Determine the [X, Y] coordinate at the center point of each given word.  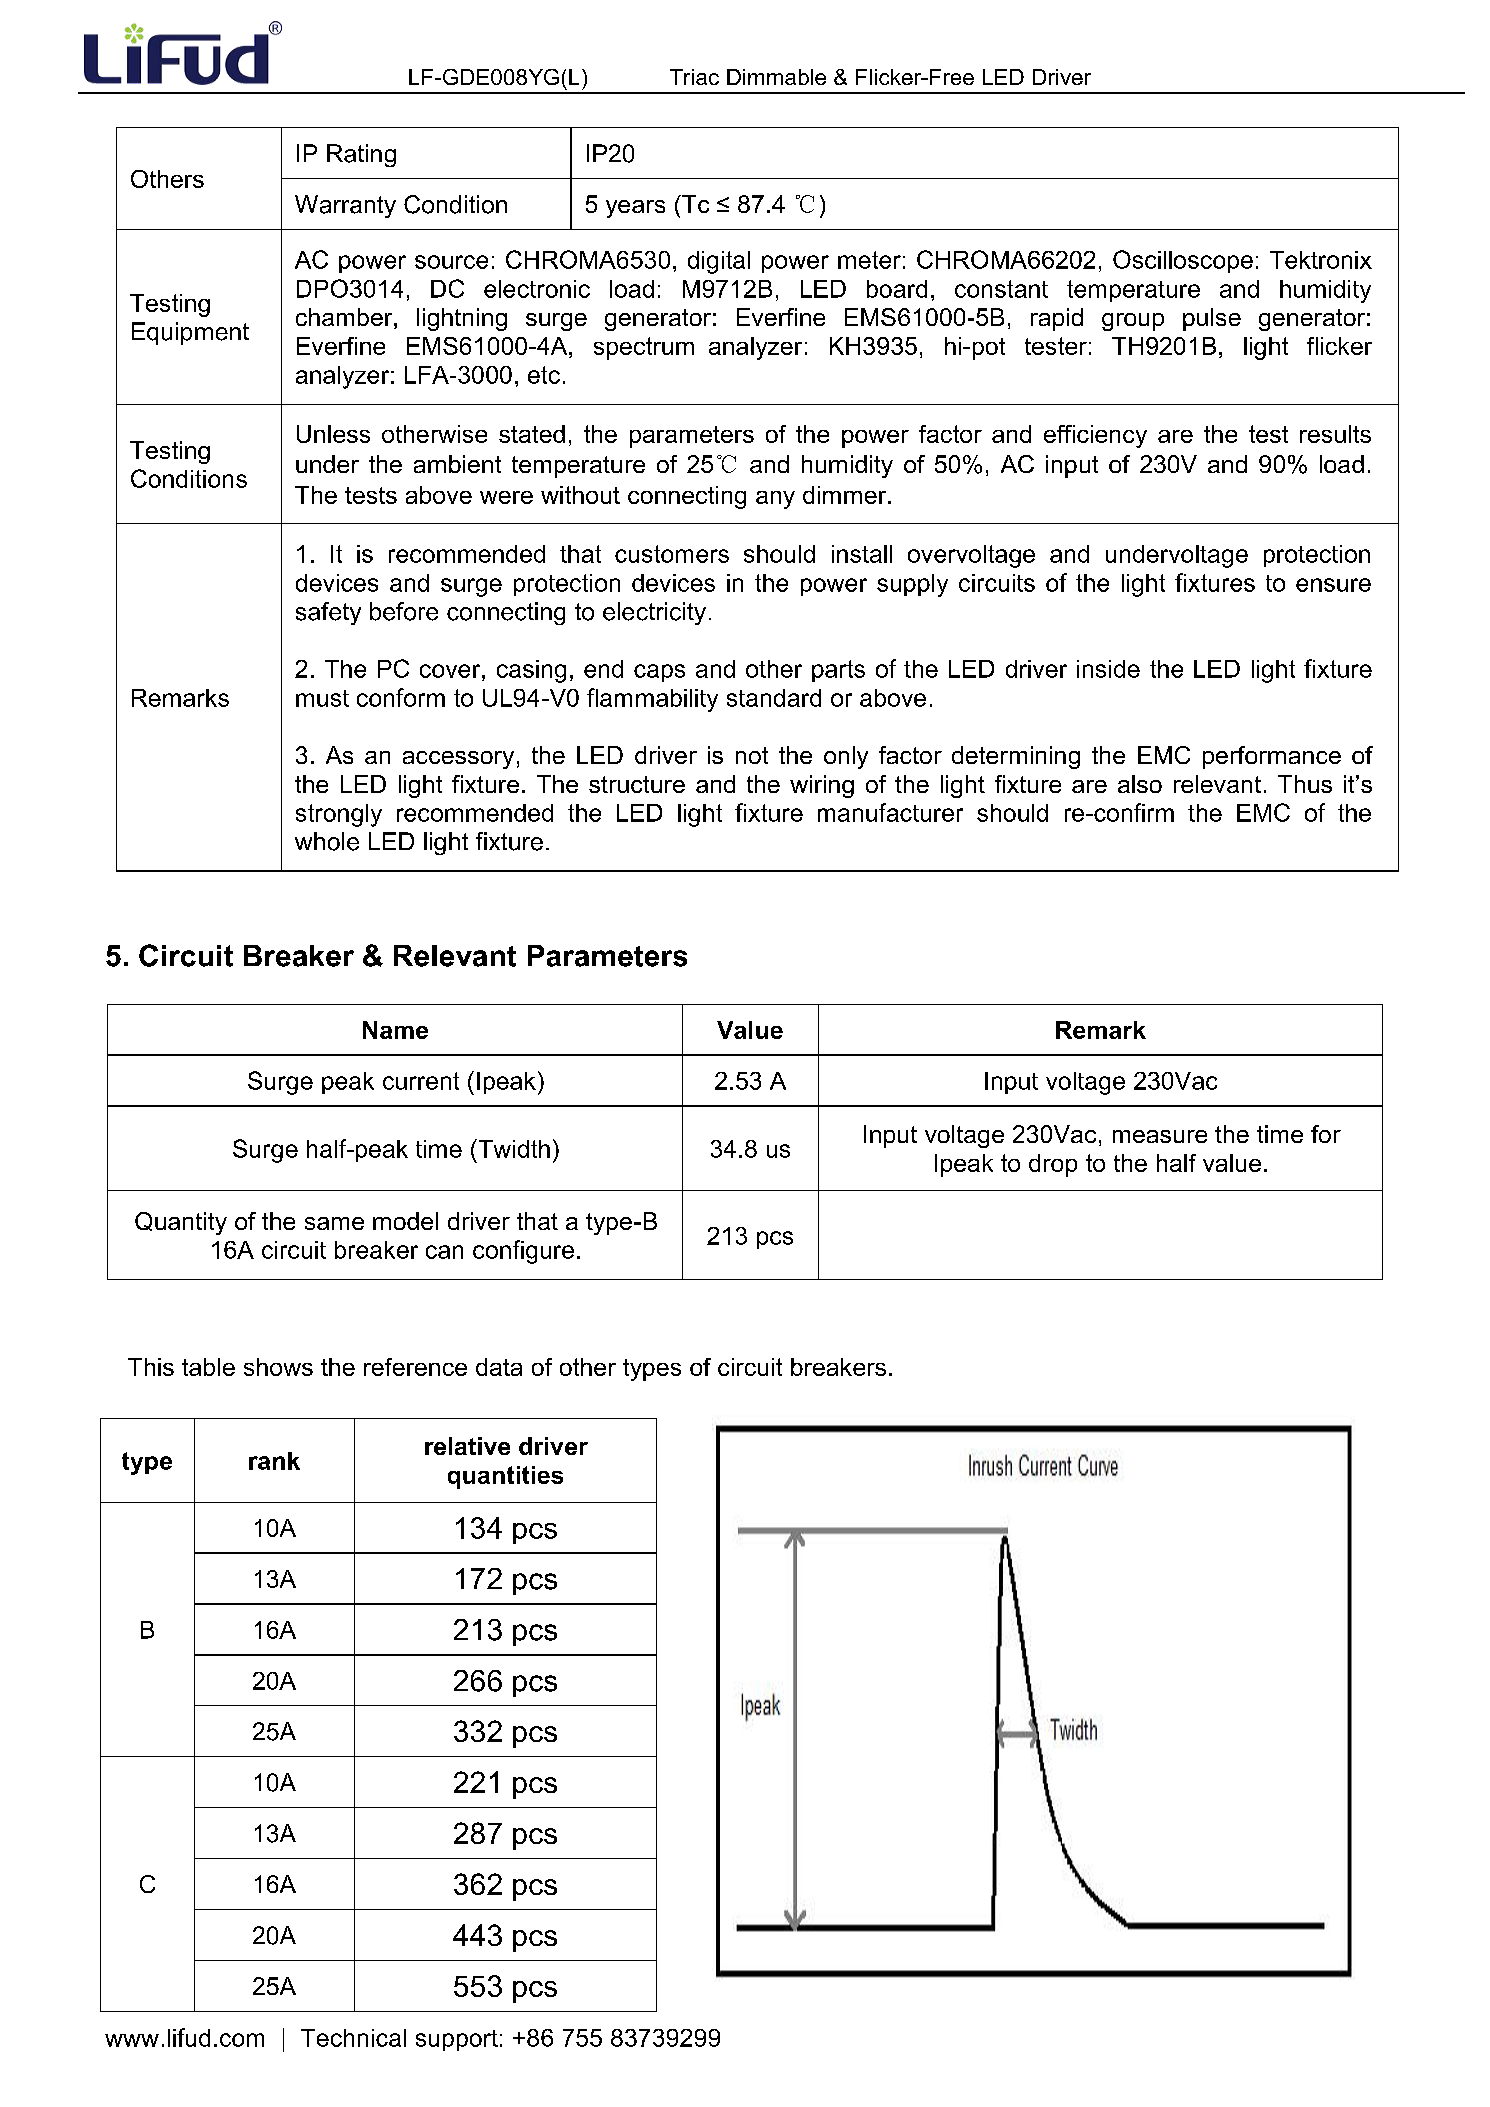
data [499, 1367]
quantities [505, 1477]
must [322, 698]
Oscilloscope [1183, 261]
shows [278, 1367]
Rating [361, 155]
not [752, 755]
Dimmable [776, 77]
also [1140, 784]
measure [1160, 1136]
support [457, 2040]
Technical [353, 2038]
